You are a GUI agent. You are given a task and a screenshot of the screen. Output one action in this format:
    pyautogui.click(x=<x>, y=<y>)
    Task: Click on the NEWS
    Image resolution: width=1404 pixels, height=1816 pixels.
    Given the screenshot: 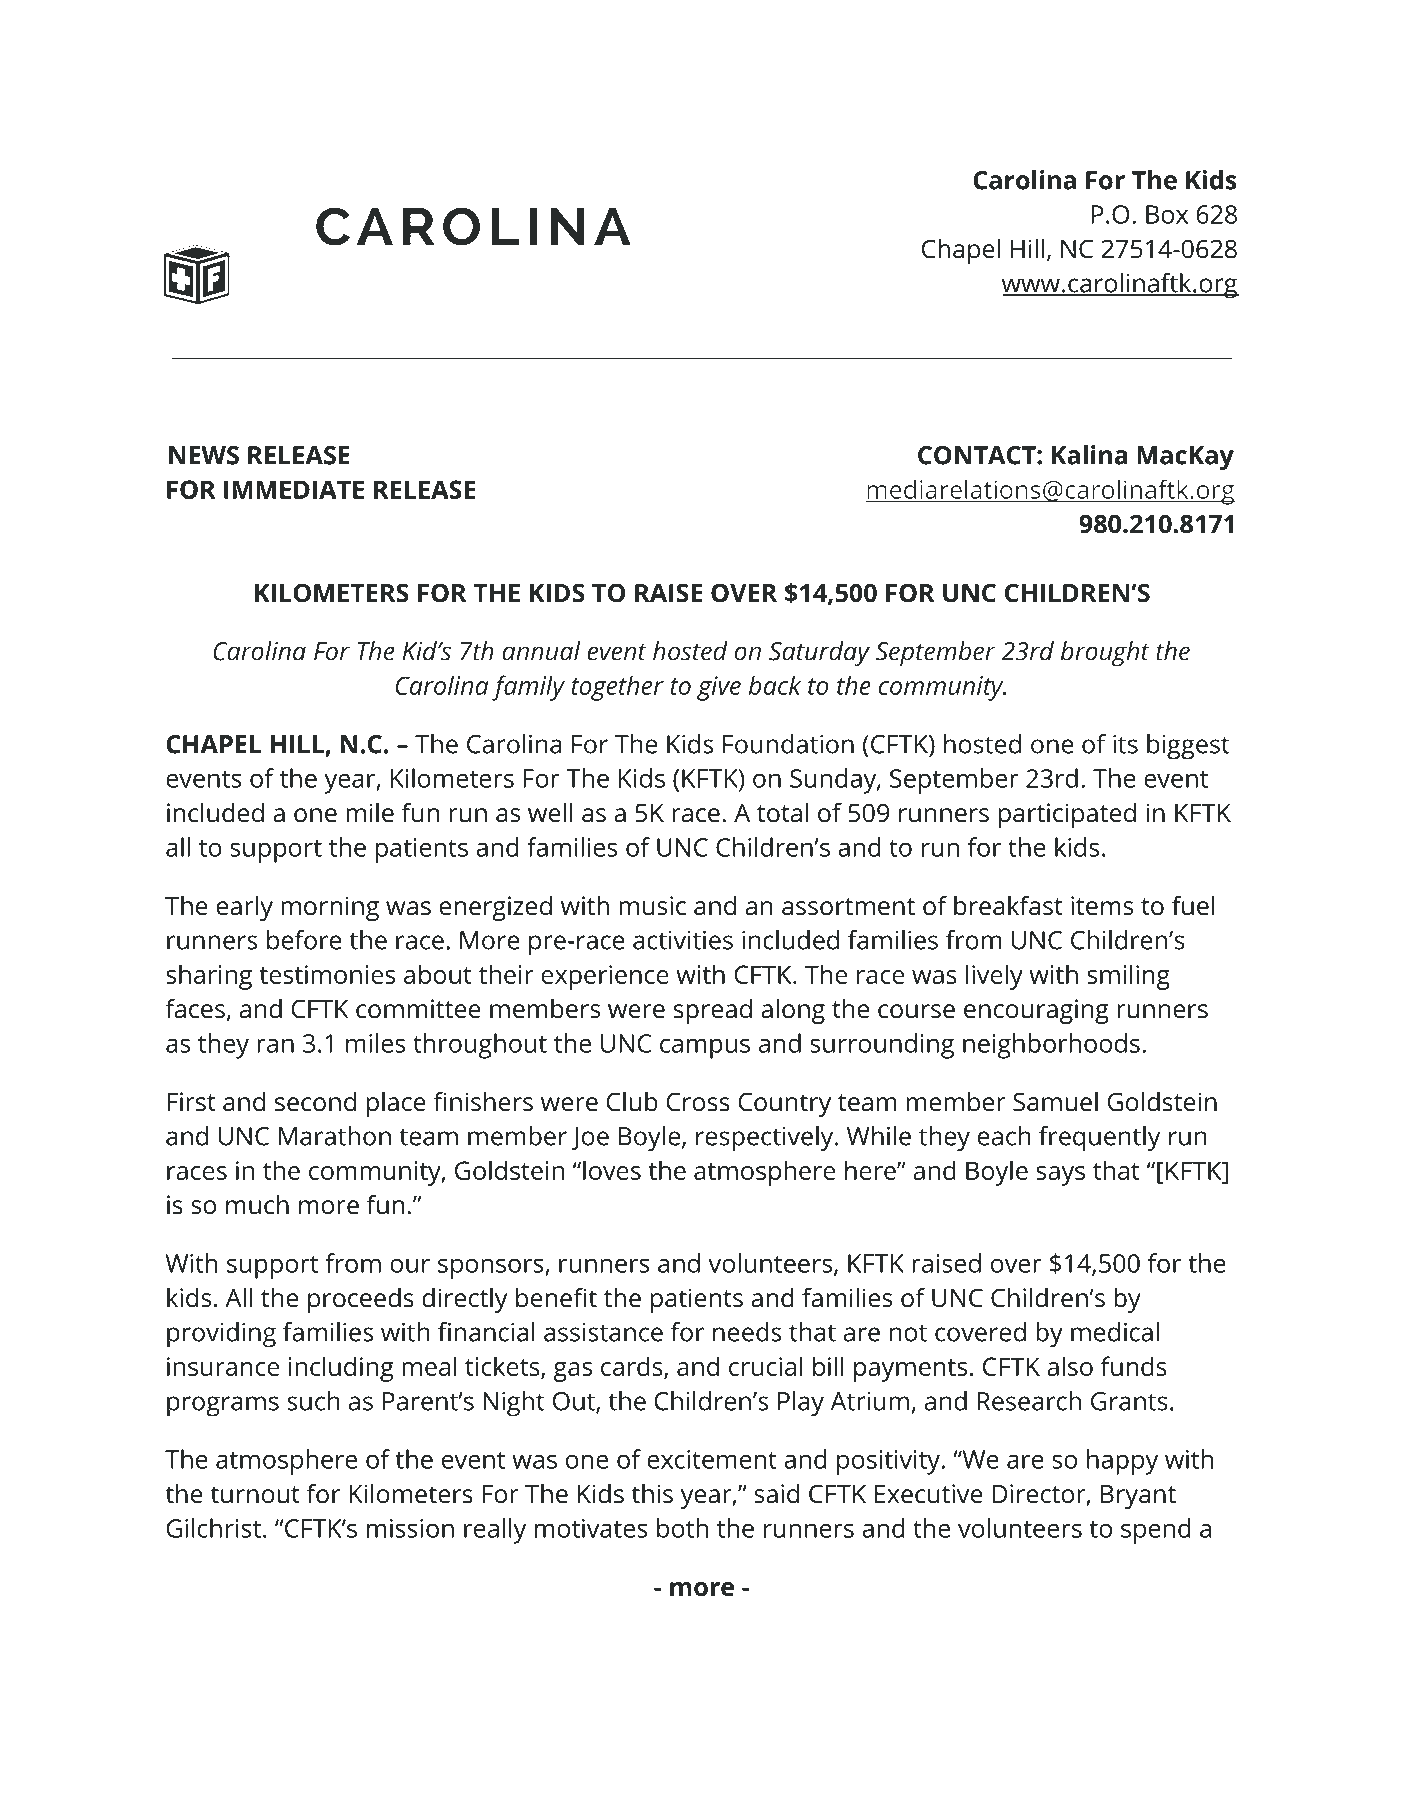 What is the action you would take?
    pyautogui.click(x=204, y=455)
